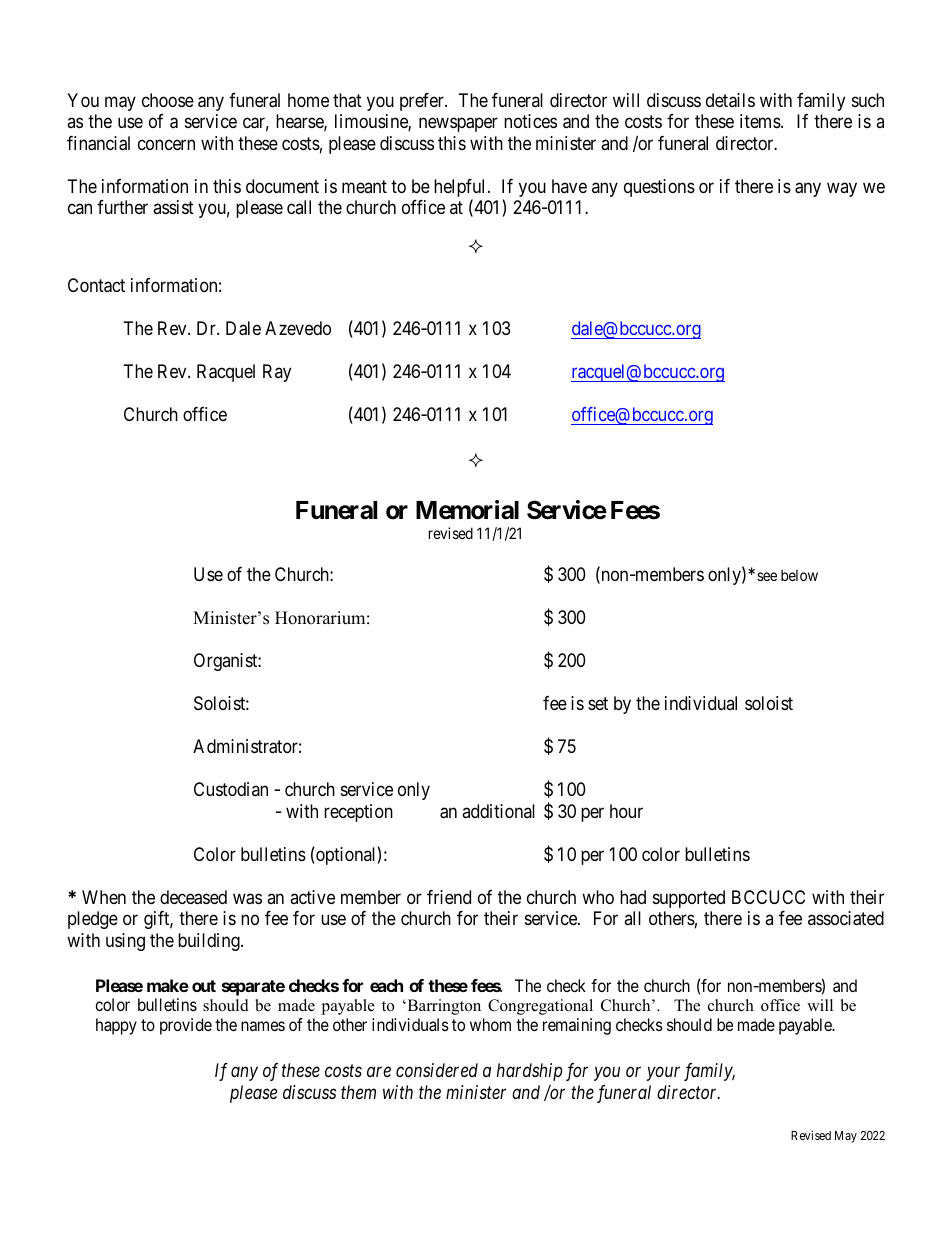 The height and width of the image is (1233, 952). What do you see at coordinates (277, 373) in the image?
I see `Ray` at bounding box center [277, 373].
